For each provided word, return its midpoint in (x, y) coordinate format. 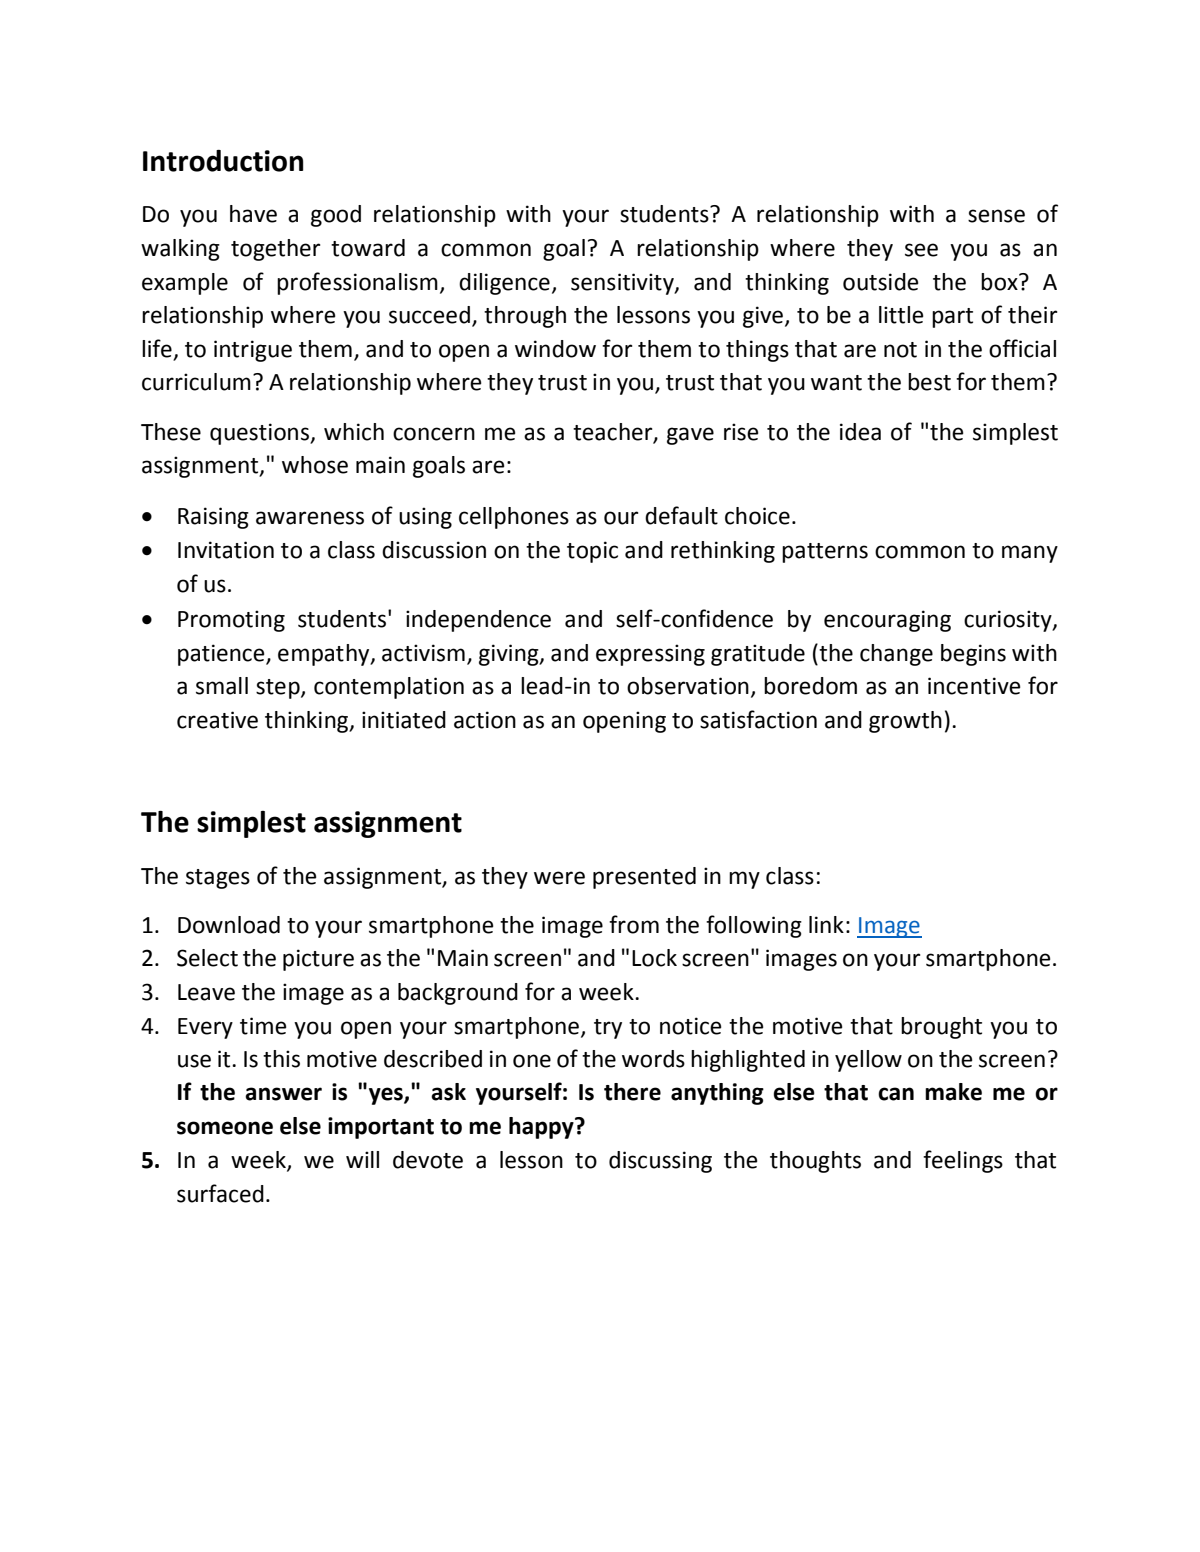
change (896, 655)
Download (229, 925)
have (253, 214)
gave (690, 436)
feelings (963, 1161)
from (634, 924)
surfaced (220, 1193)
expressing (650, 655)
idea (860, 432)
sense (996, 216)
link (826, 924)
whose (315, 465)
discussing (660, 1162)
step (279, 689)
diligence (504, 284)
